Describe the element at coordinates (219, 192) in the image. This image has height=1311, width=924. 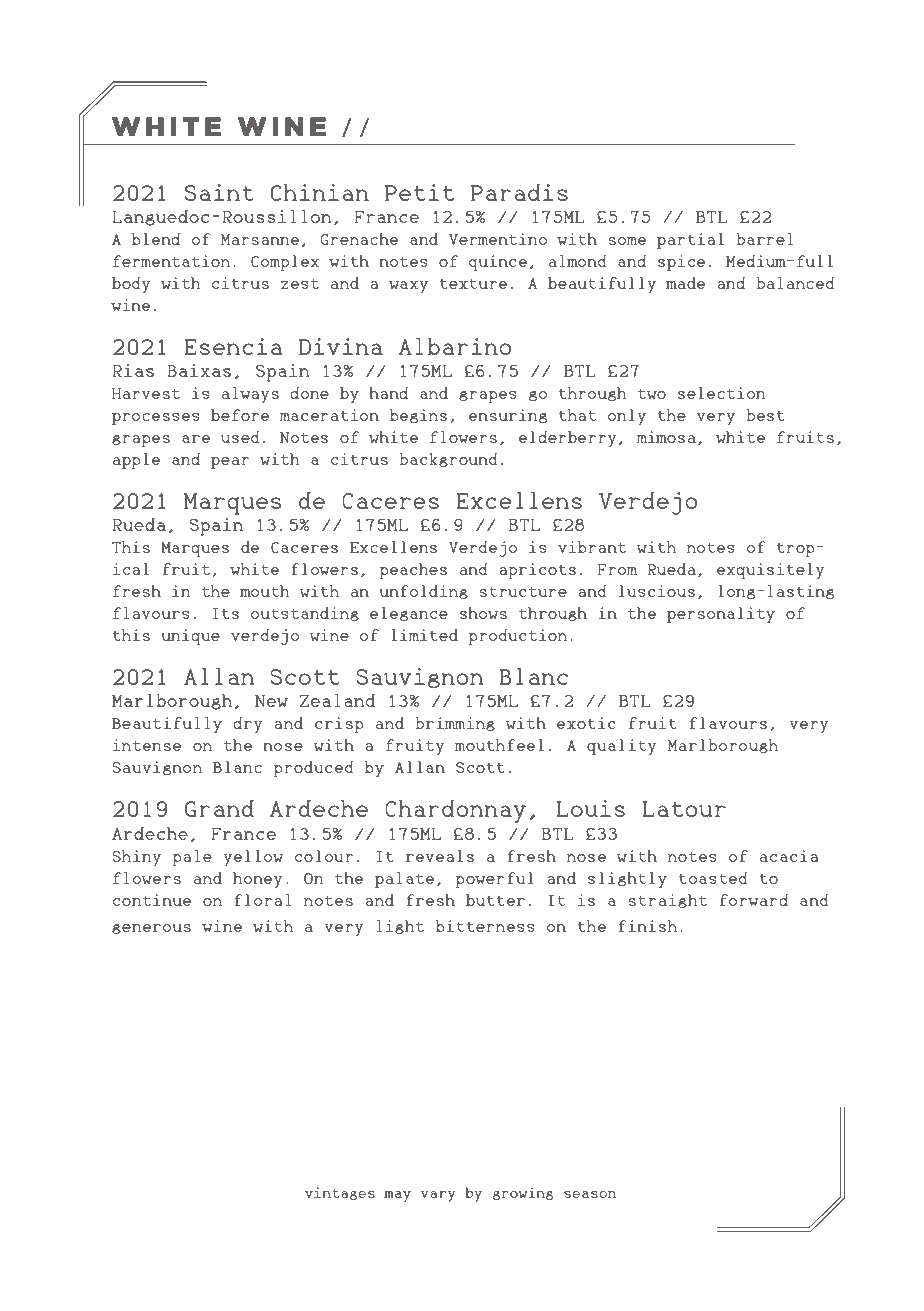
I see `Saint` at that location.
